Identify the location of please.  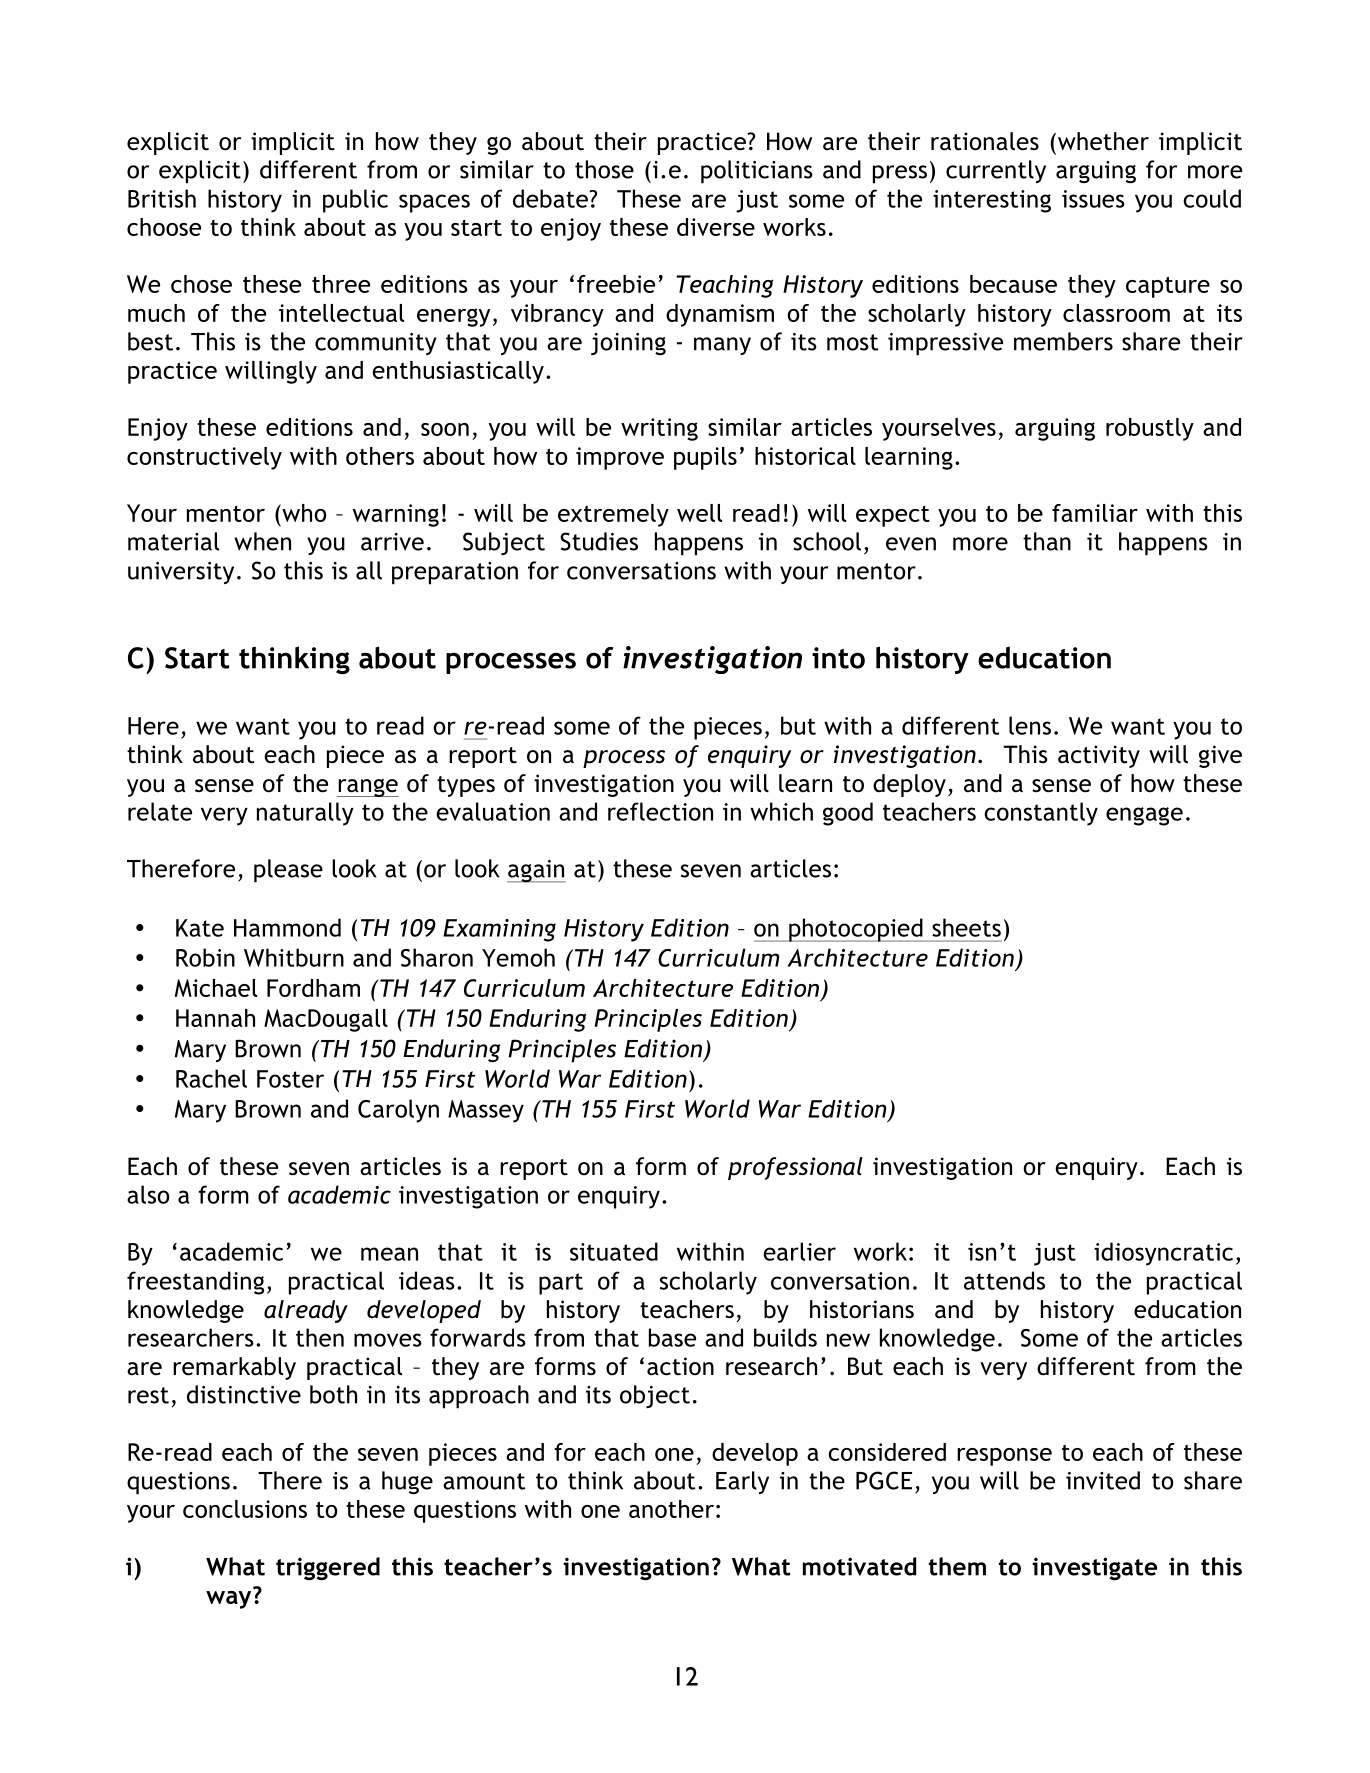
(288, 871).
